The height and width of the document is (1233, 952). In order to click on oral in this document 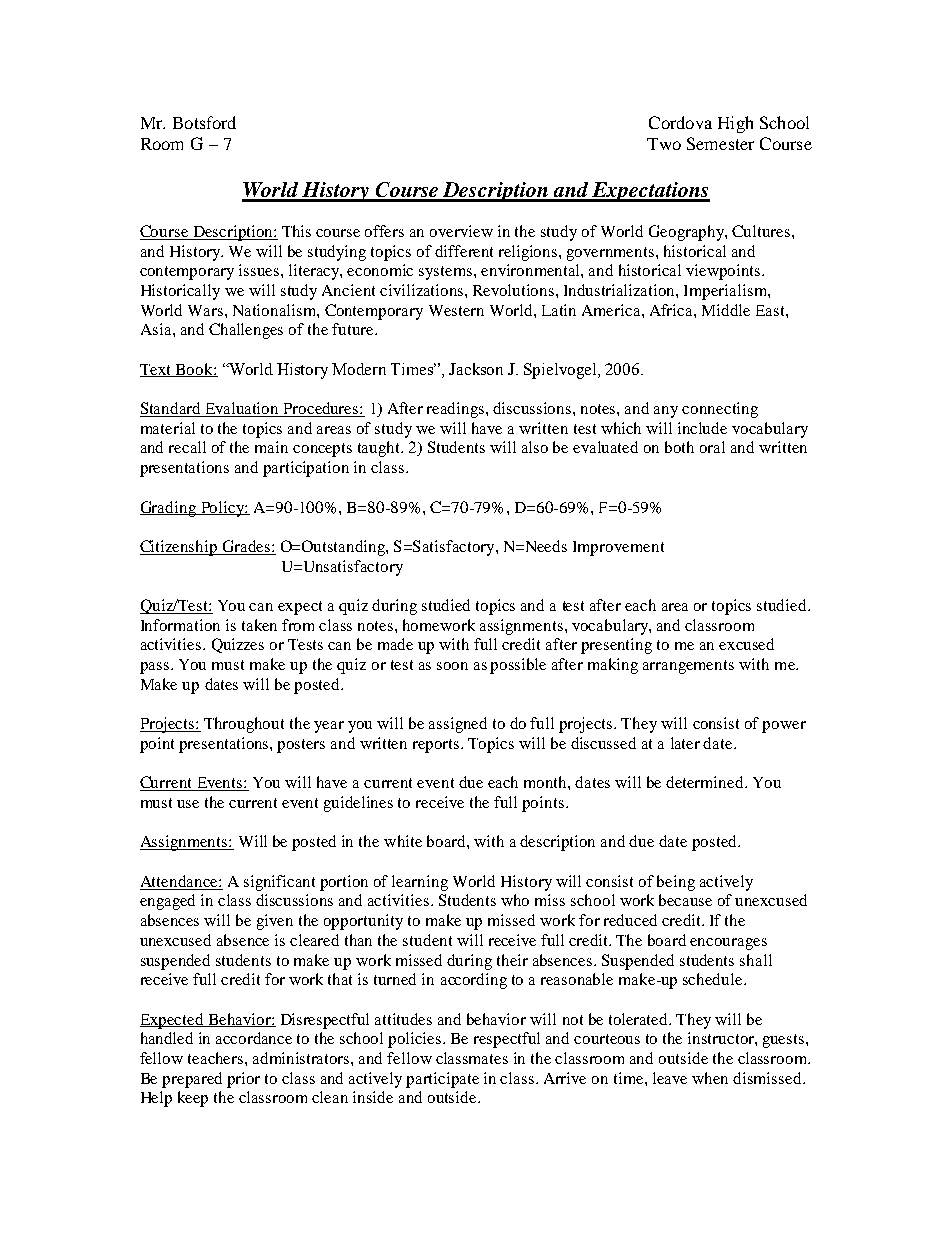, I will do `click(712, 447)`.
